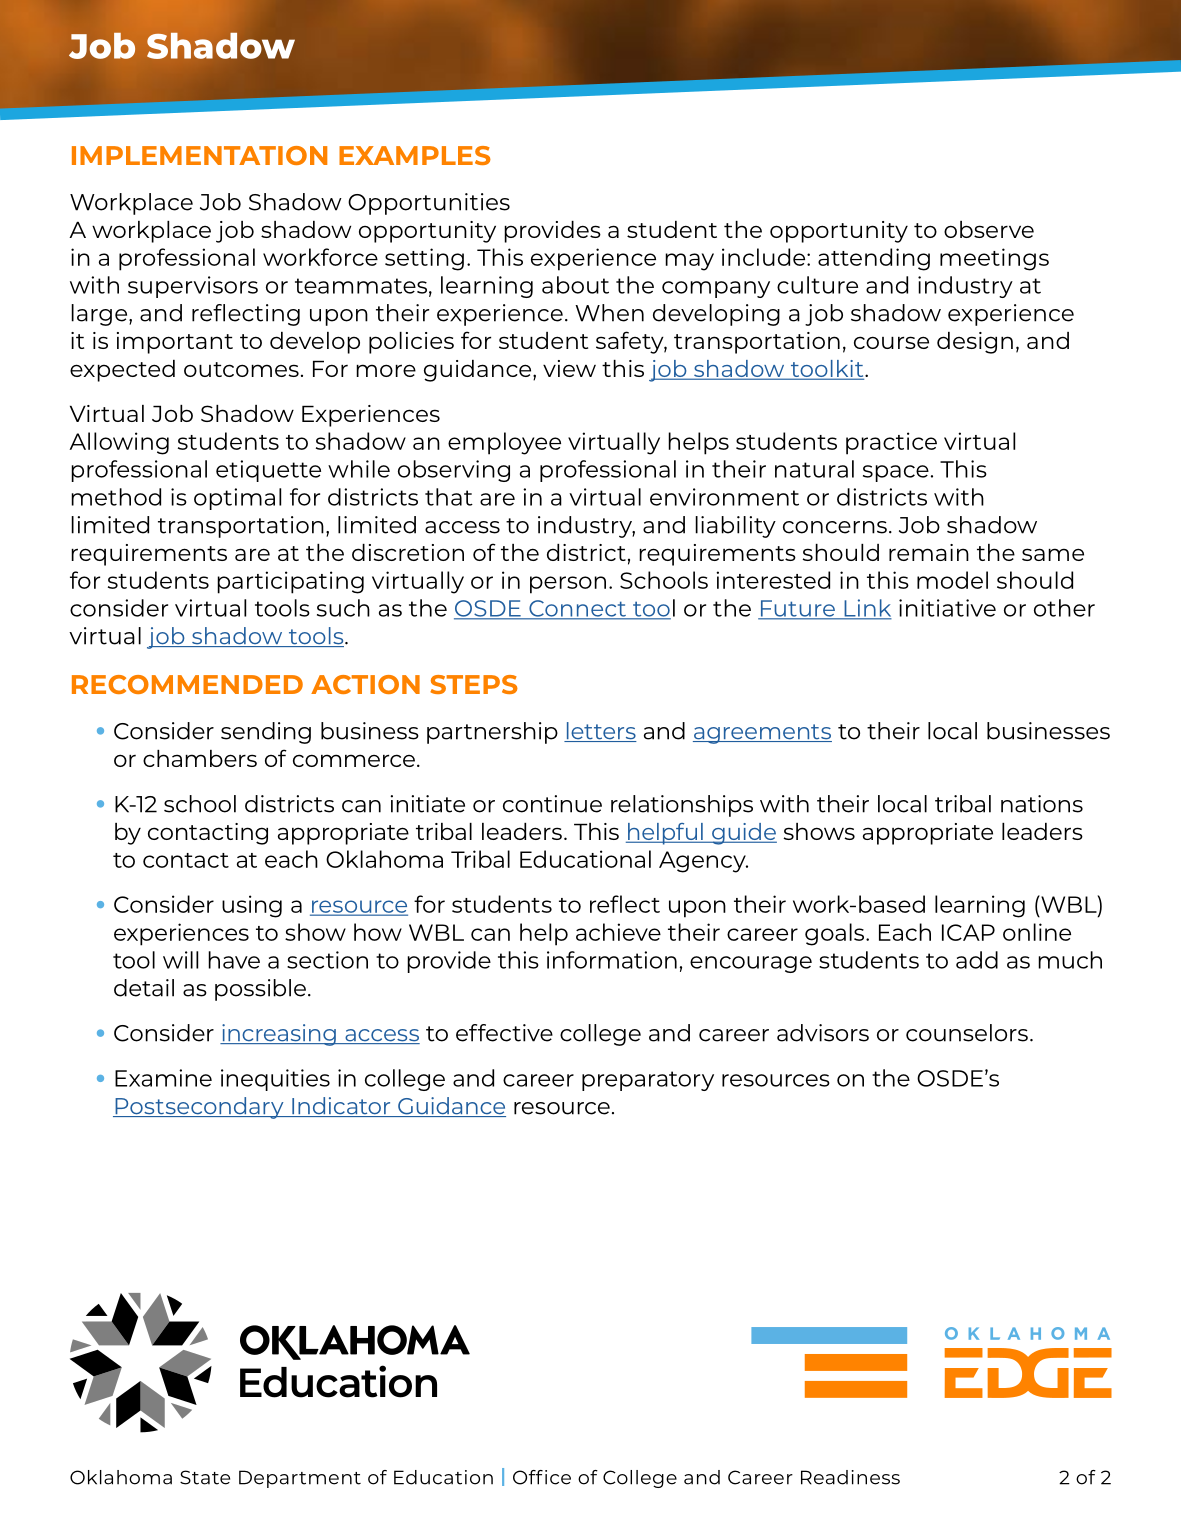  I want to click on about, so click(575, 285).
